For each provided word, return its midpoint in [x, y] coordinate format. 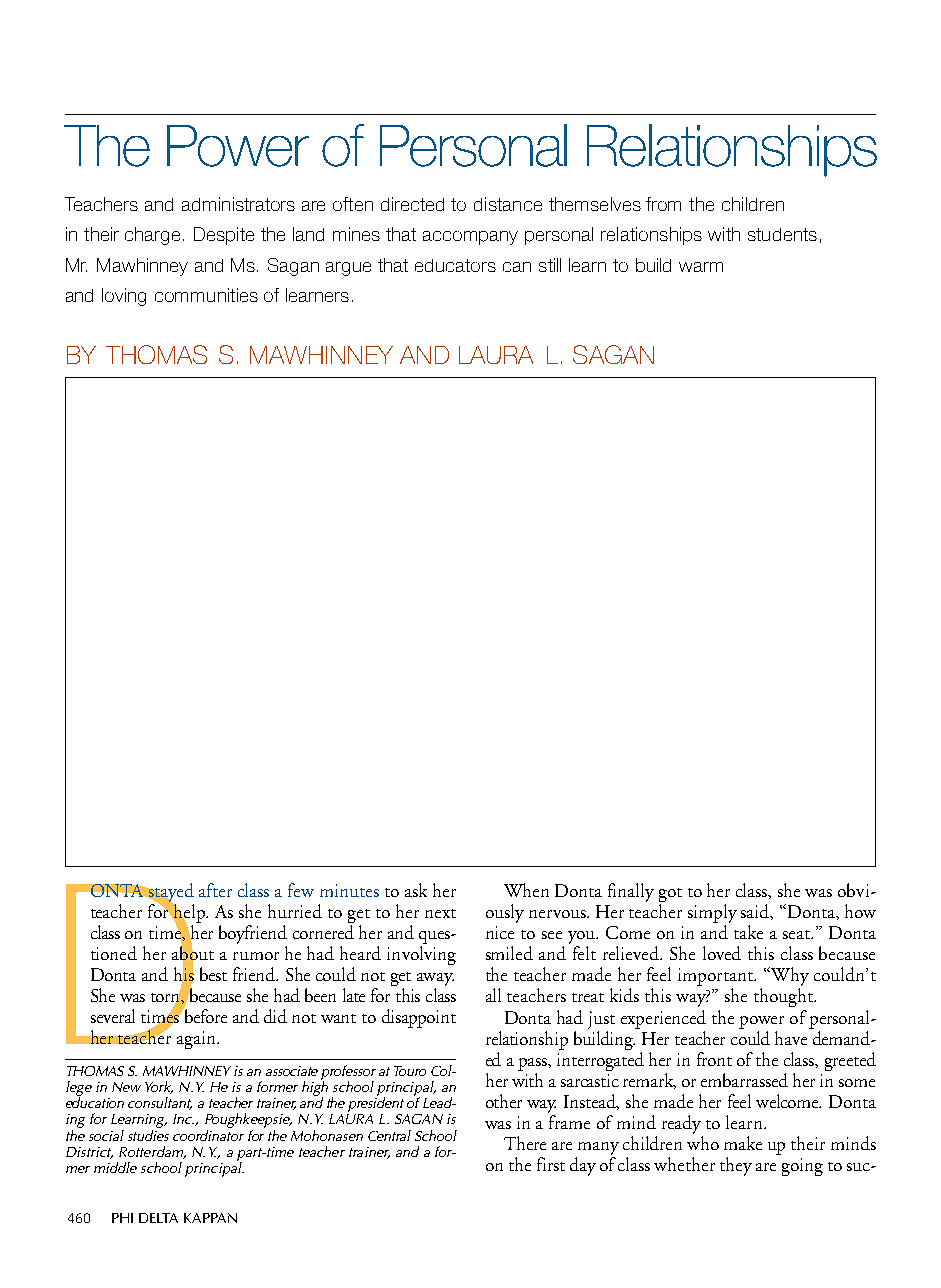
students [782, 234]
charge [152, 236]
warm [701, 267]
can [517, 267]
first [551, 1164]
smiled [509, 953]
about [193, 953]
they [736, 1166]
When [526, 890]
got [670, 896]
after [215, 890]
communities [206, 295]
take [748, 932]
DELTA [158, 1218]
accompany [470, 238]
